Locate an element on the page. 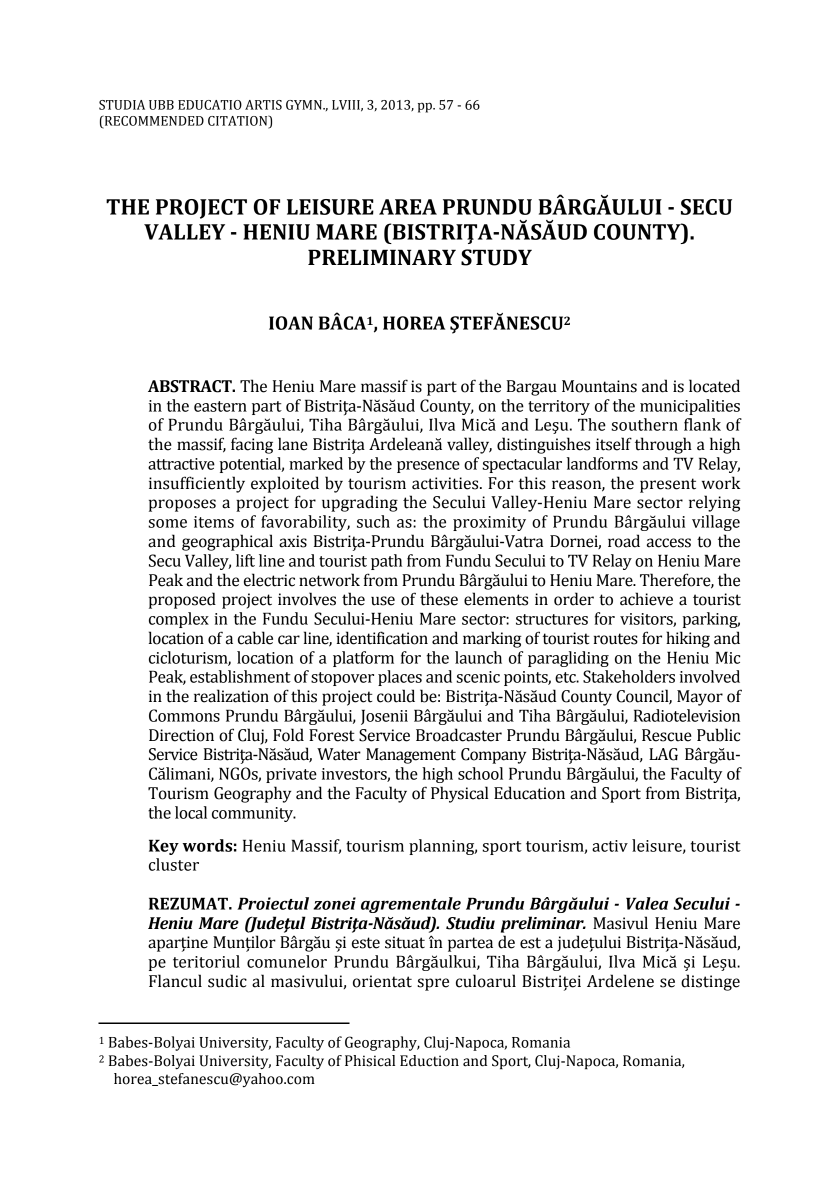 The height and width of the image is (1184, 839). STUDY is located at coordinates (496, 257).
